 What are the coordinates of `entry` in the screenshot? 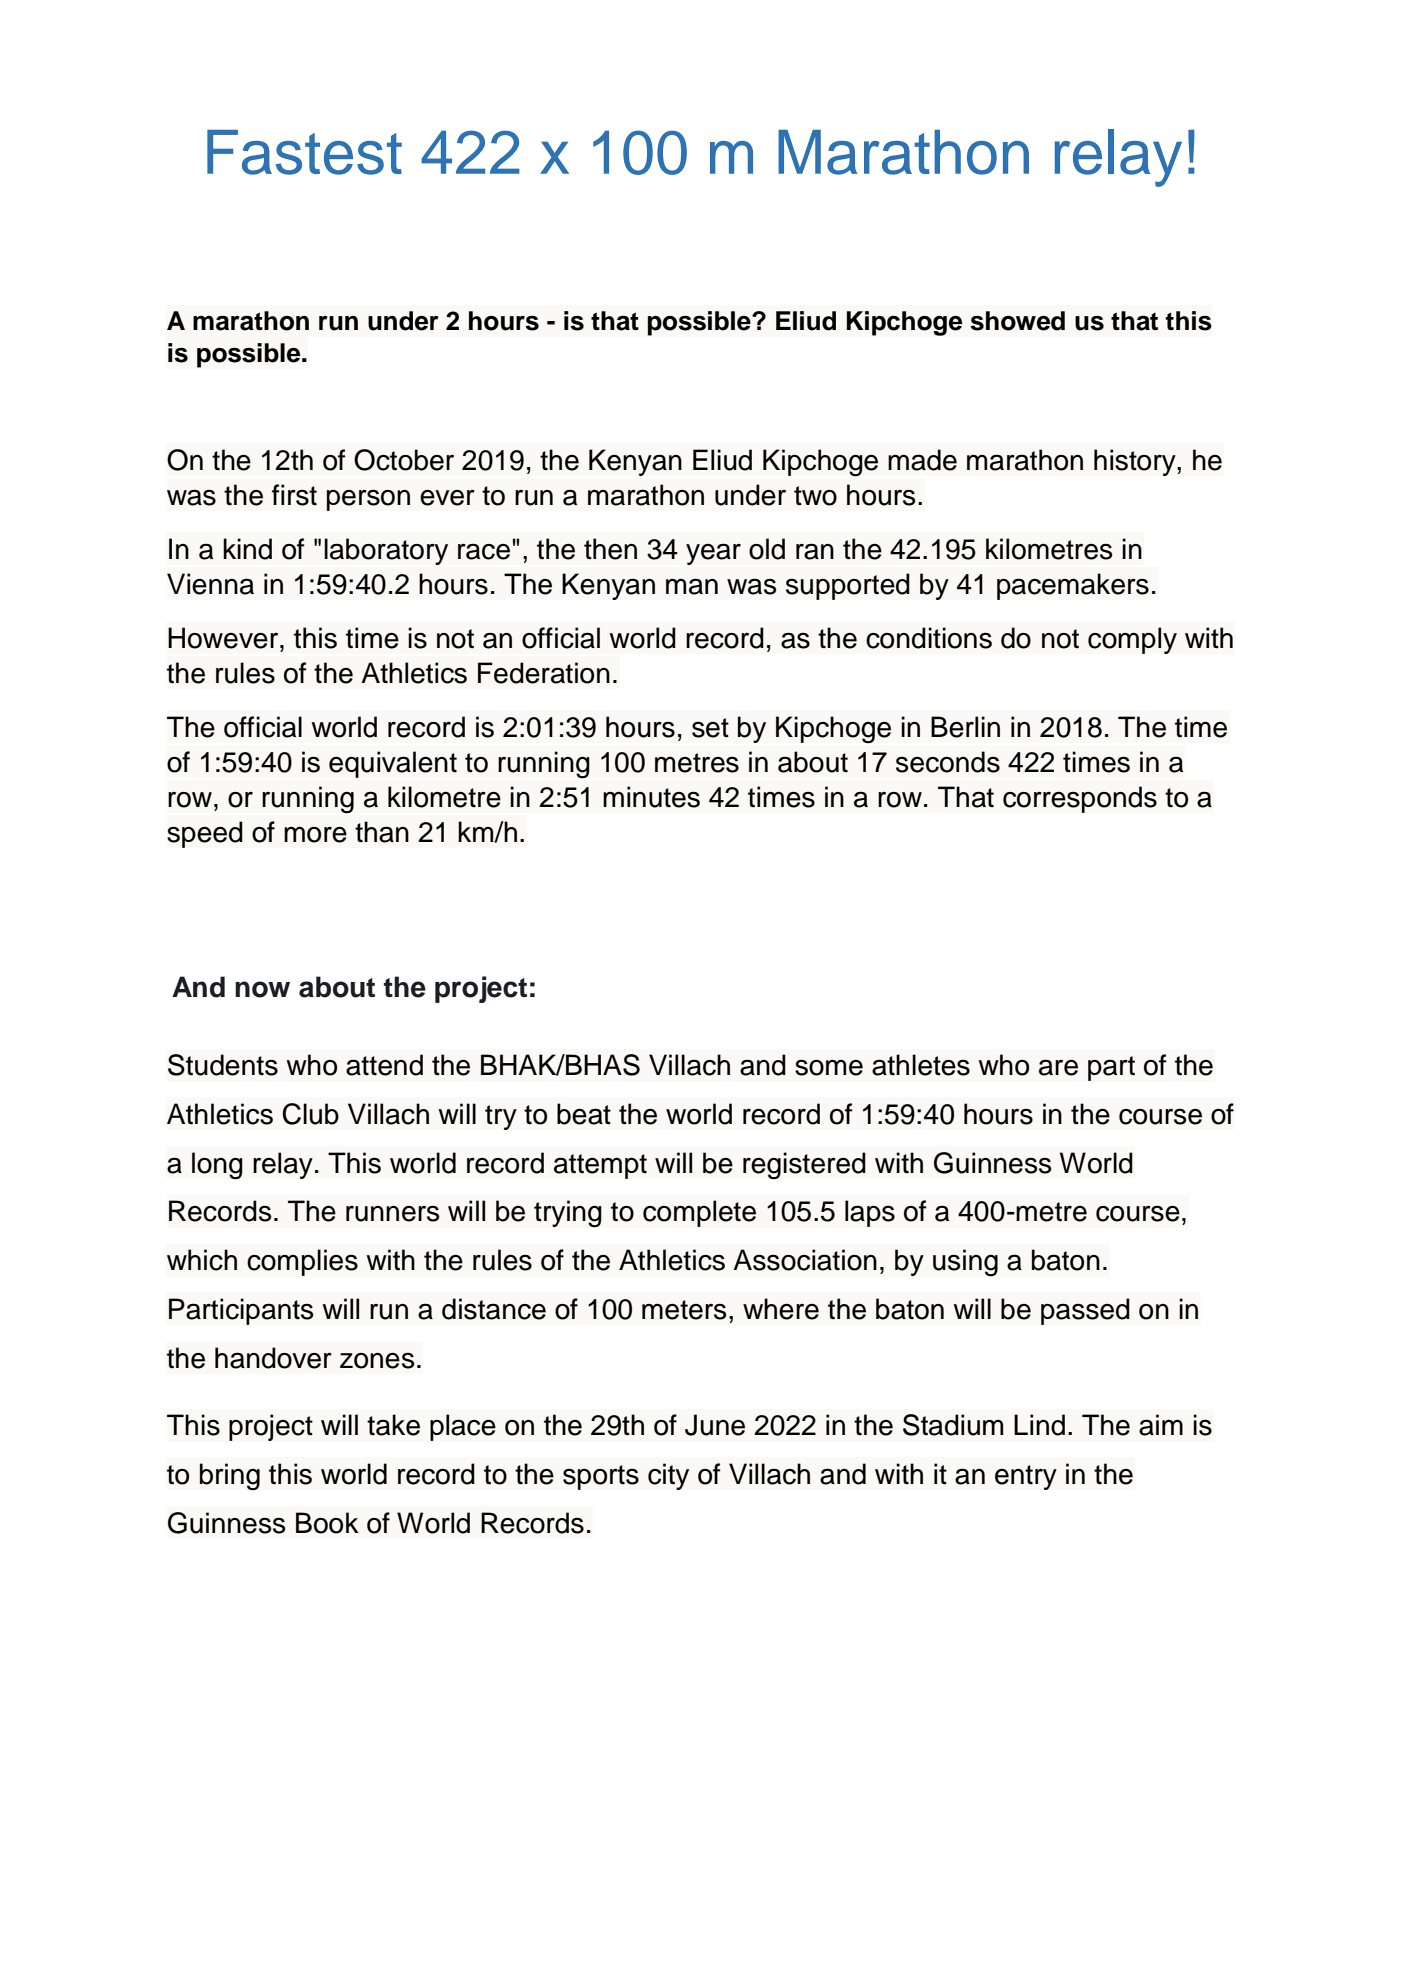 It's located at (1026, 1477).
